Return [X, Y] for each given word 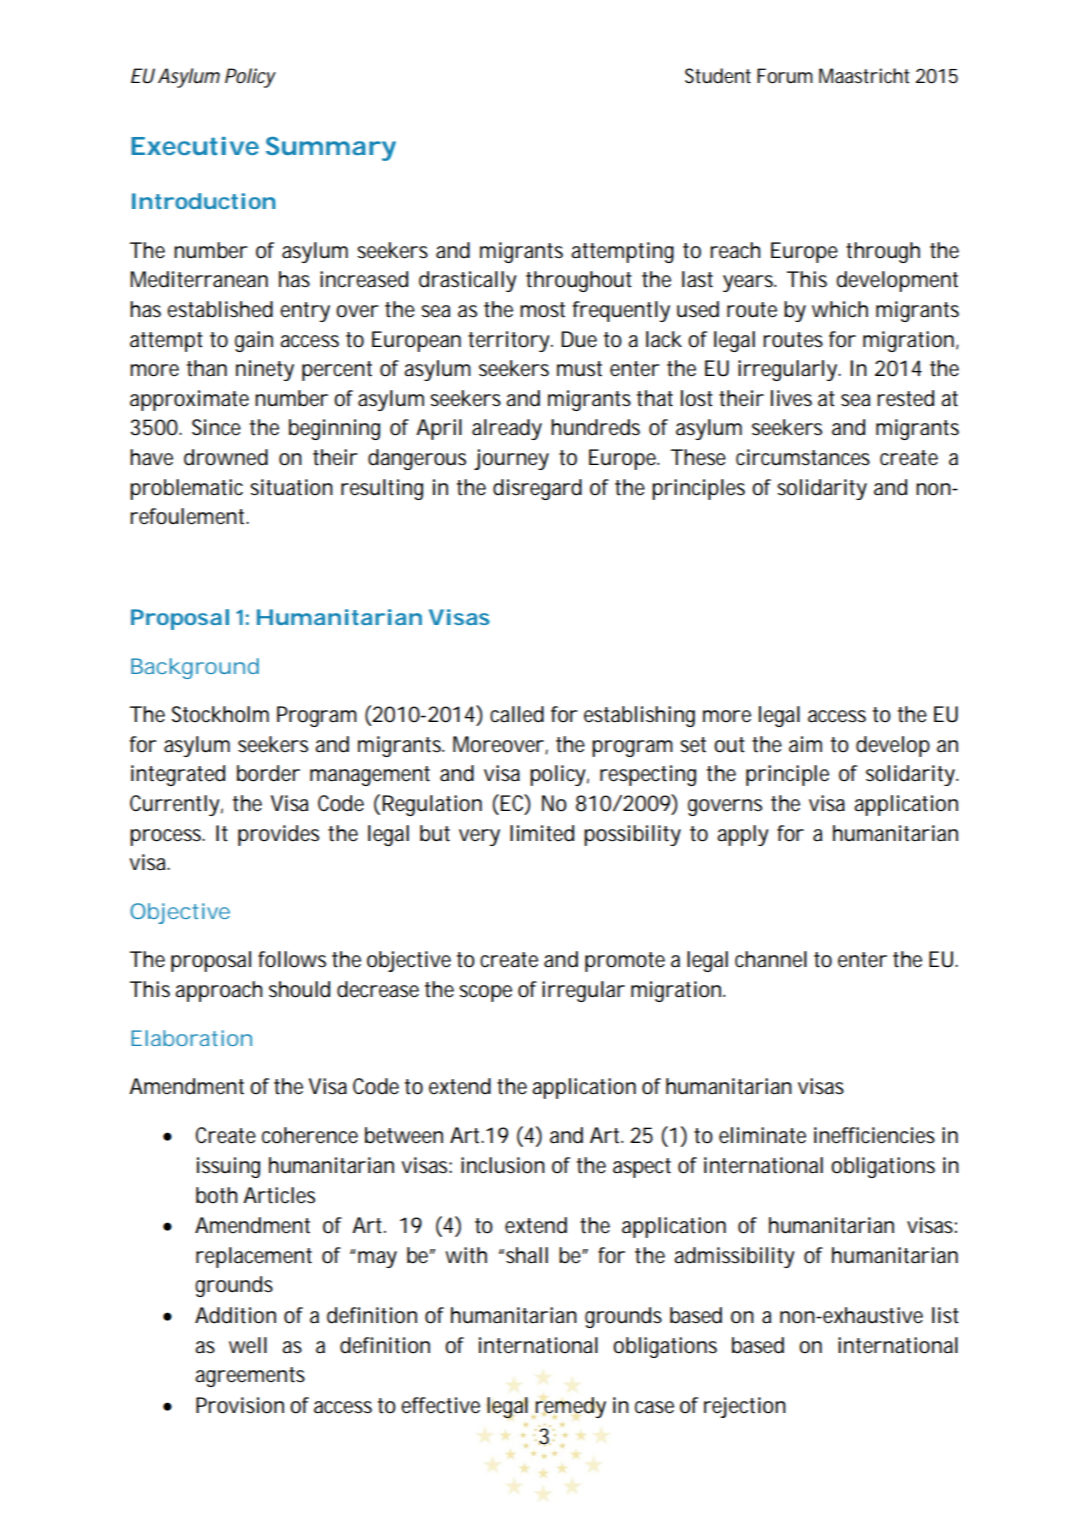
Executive [195, 146]
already [507, 429]
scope [485, 993]
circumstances [803, 457]
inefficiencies [874, 1135]
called [517, 714]
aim [805, 744]
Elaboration [191, 1038]
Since [216, 427]
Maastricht [864, 76]
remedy [570, 1407]
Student [718, 76]
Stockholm [220, 714]
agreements [250, 1377]
